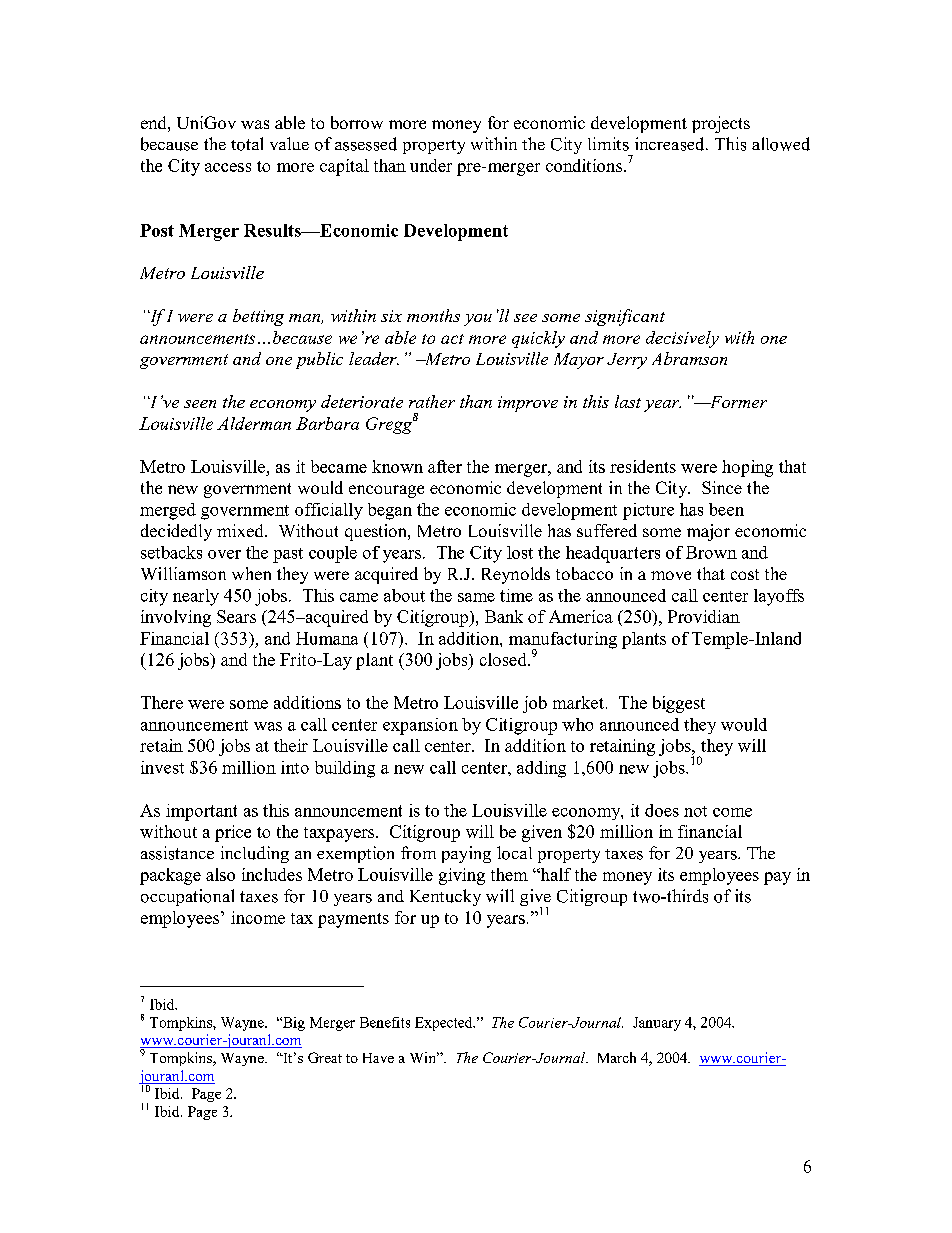  I want to click on when, so click(251, 573).
